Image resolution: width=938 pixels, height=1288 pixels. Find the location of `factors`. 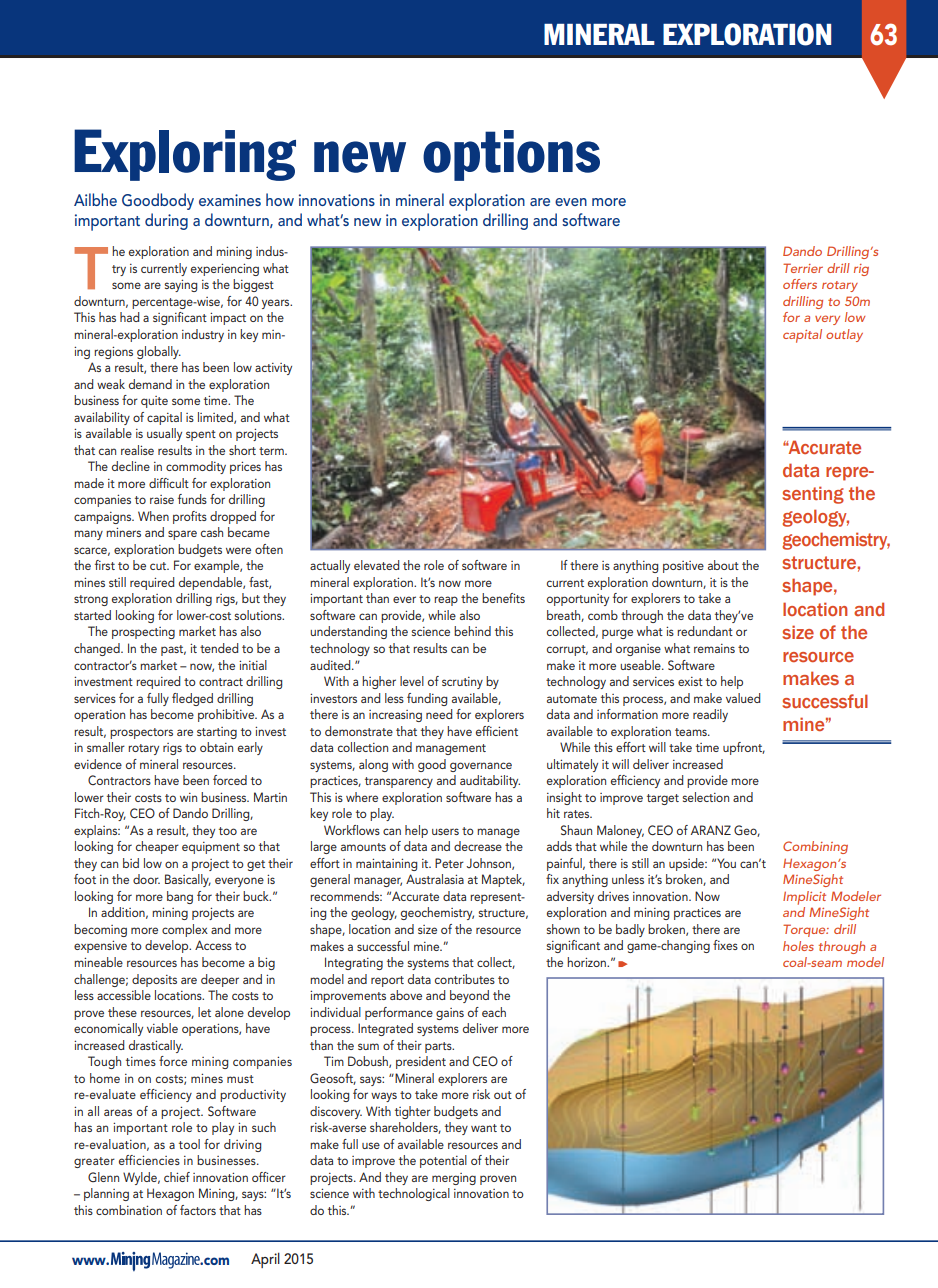

factors is located at coordinates (198, 1210).
